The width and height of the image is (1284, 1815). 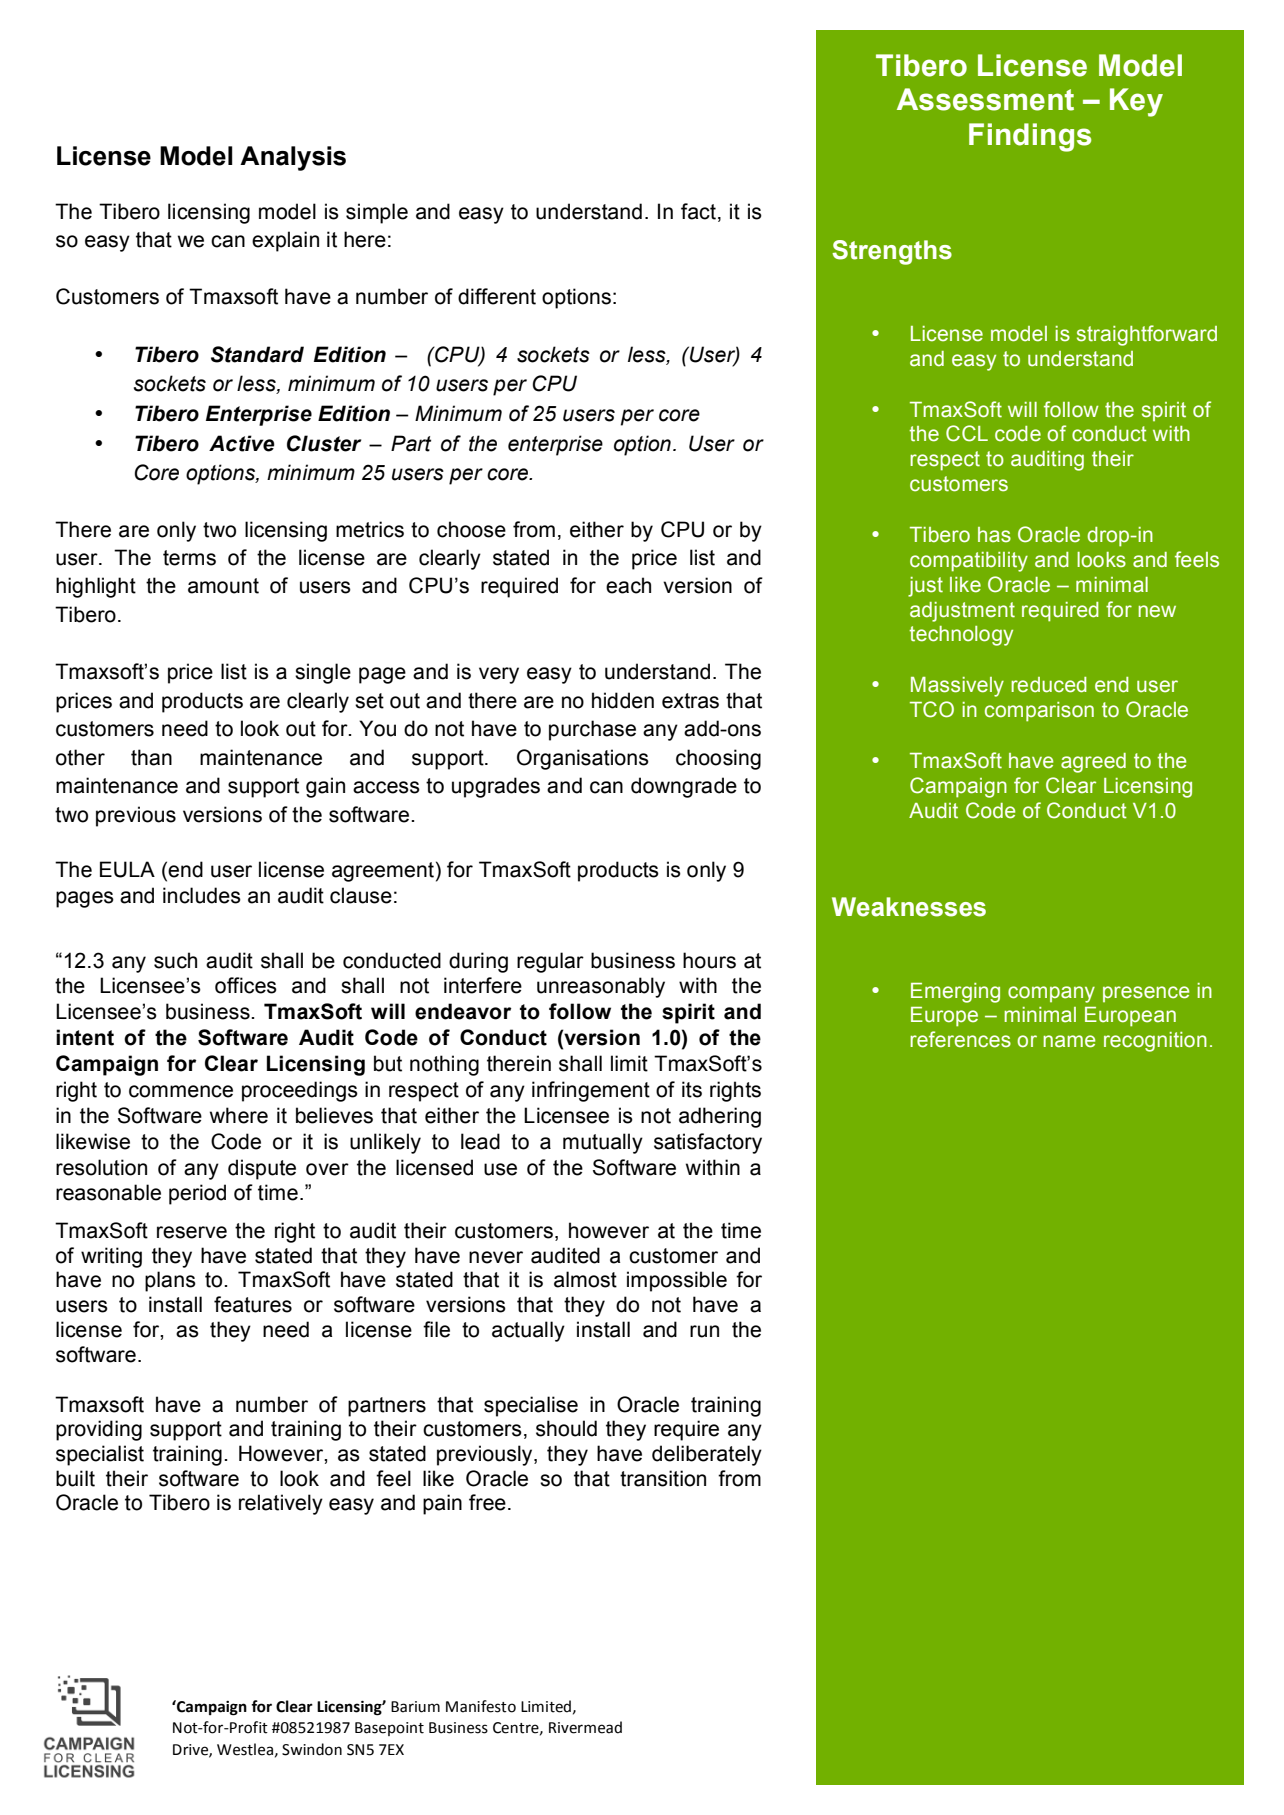 What do you see at coordinates (281, 1504) in the image?
I see `relatively` at bounding box center [281, 1504].
